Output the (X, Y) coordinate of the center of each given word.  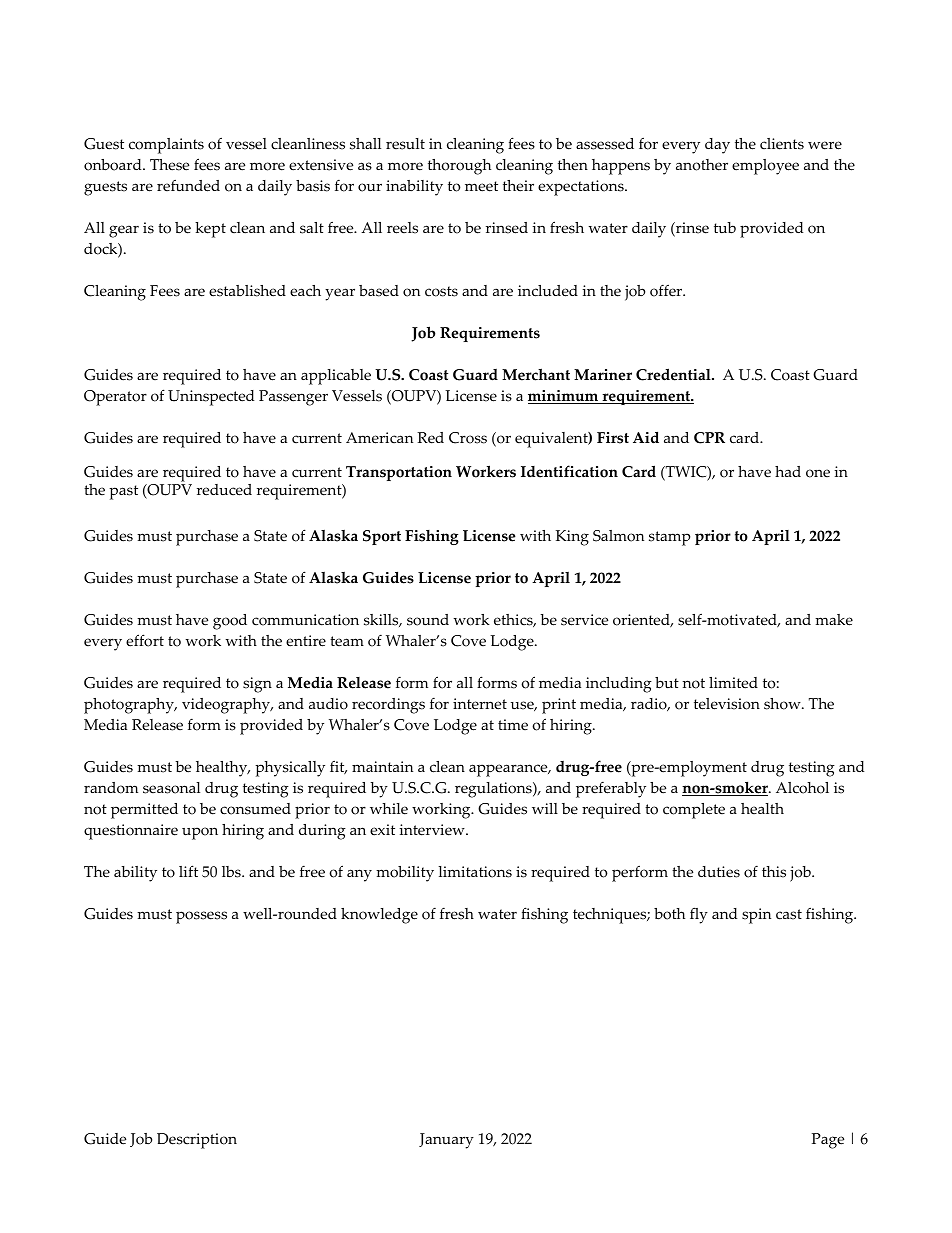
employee (765, 167)
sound (428, 620)
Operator (115, 398)
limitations (475, 872)
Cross (468, 438)
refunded (188, 186)
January (446, 1141)
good (230, 622)
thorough (459, 167)
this (774, 872)
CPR (709, 438)
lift (188, 871)
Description (197, 1141)
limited (733, 683)
